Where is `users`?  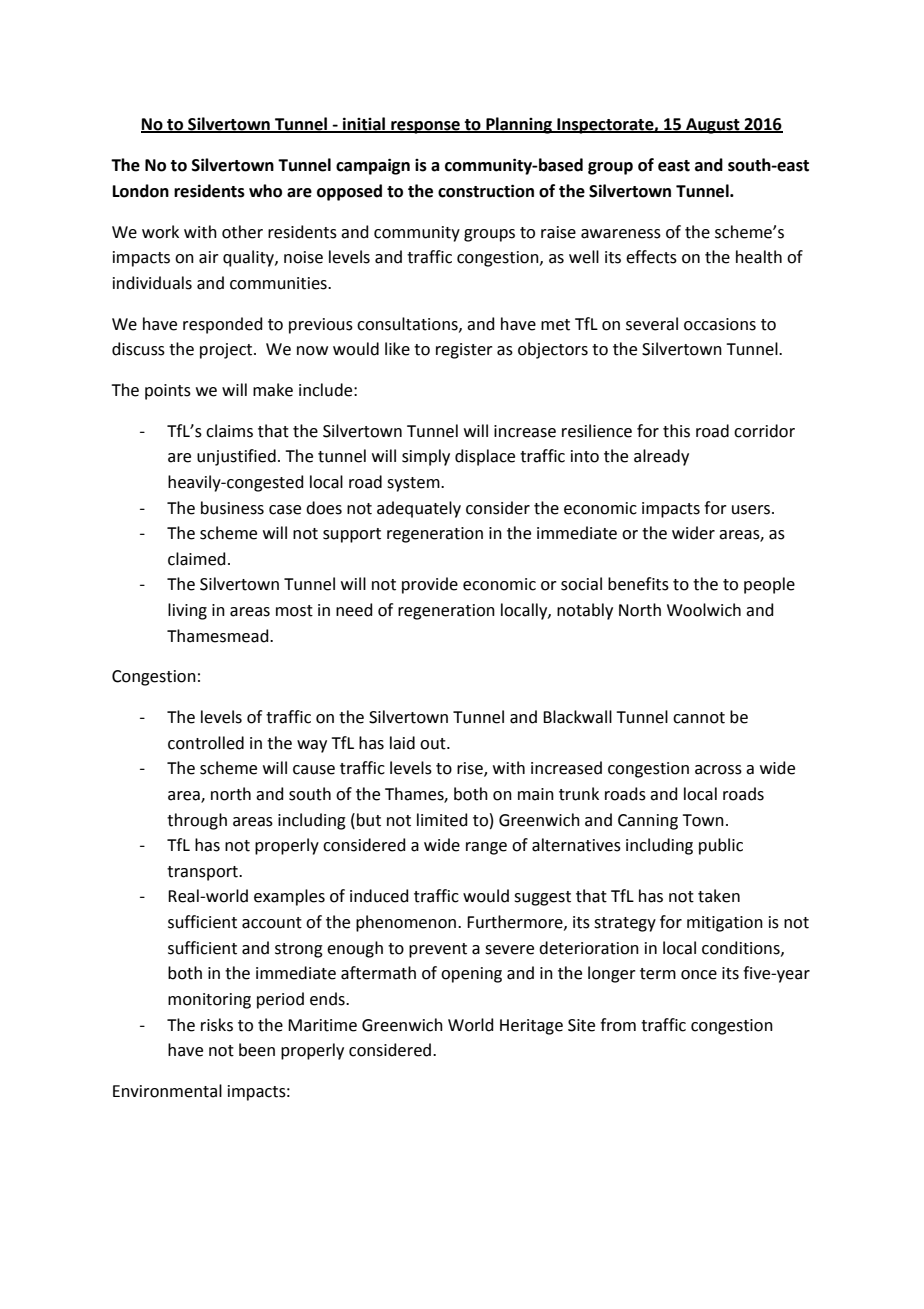 users is located at coordinates (752, 510).
